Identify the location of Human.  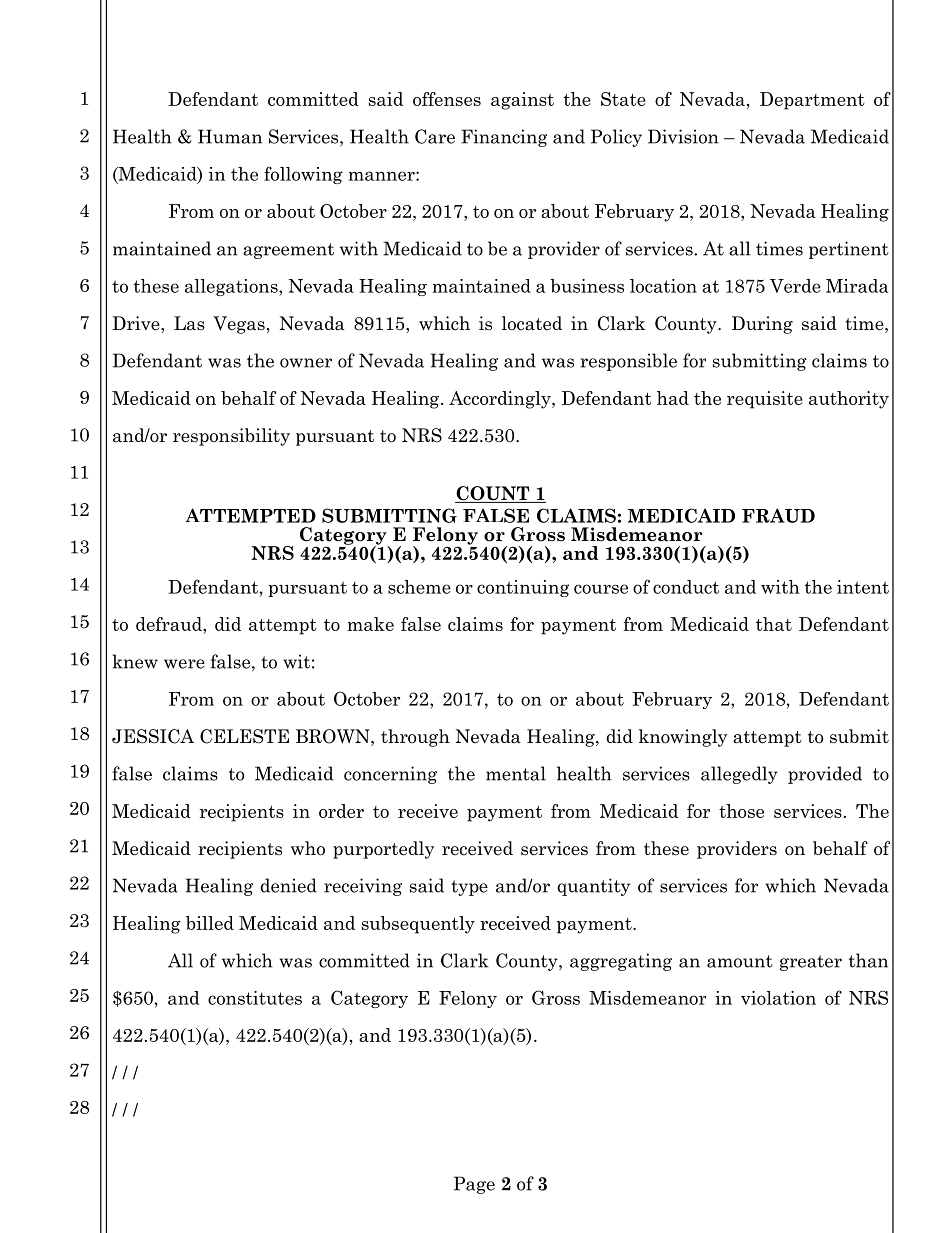
(230, 136).
